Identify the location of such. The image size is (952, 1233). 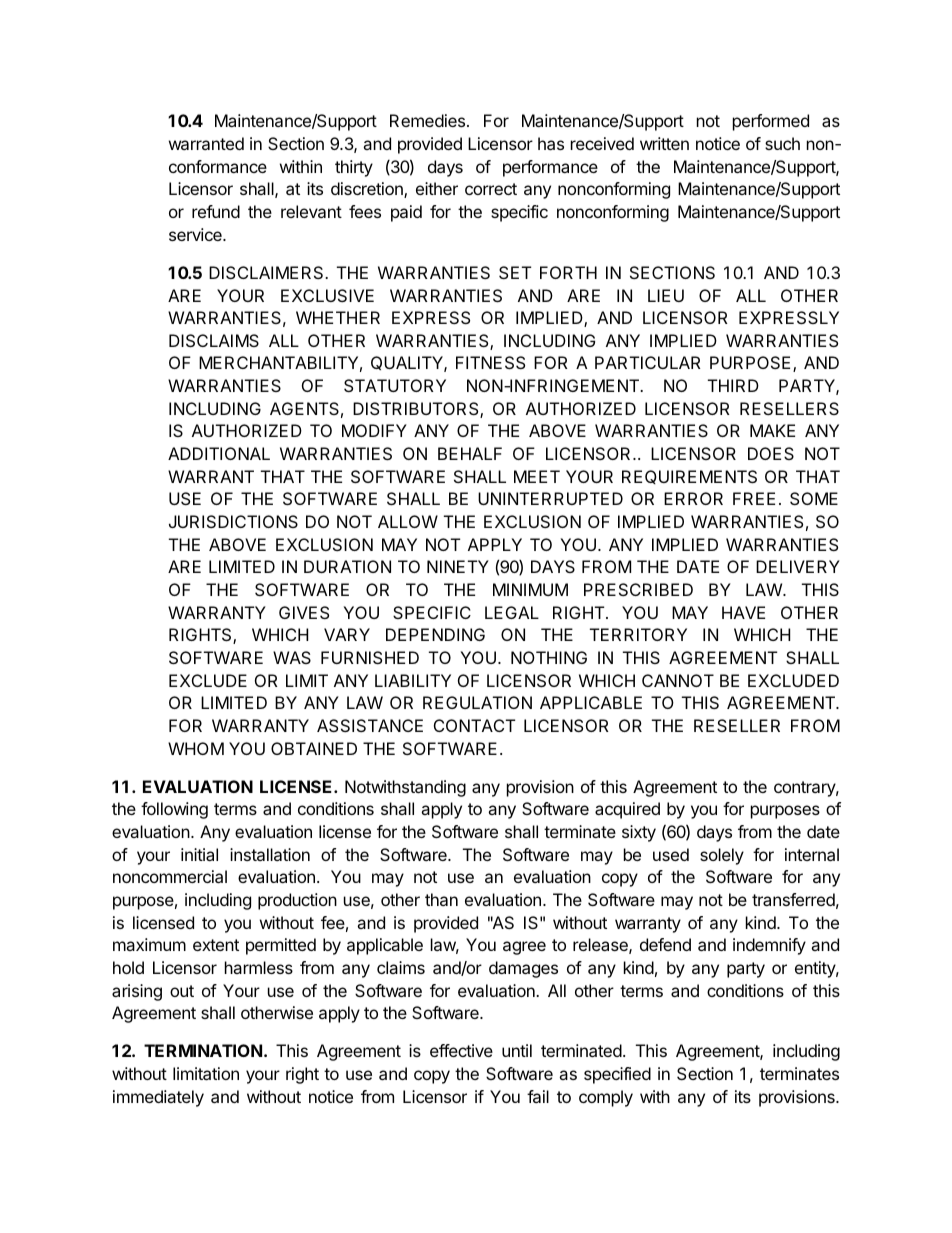
(782, 143).
